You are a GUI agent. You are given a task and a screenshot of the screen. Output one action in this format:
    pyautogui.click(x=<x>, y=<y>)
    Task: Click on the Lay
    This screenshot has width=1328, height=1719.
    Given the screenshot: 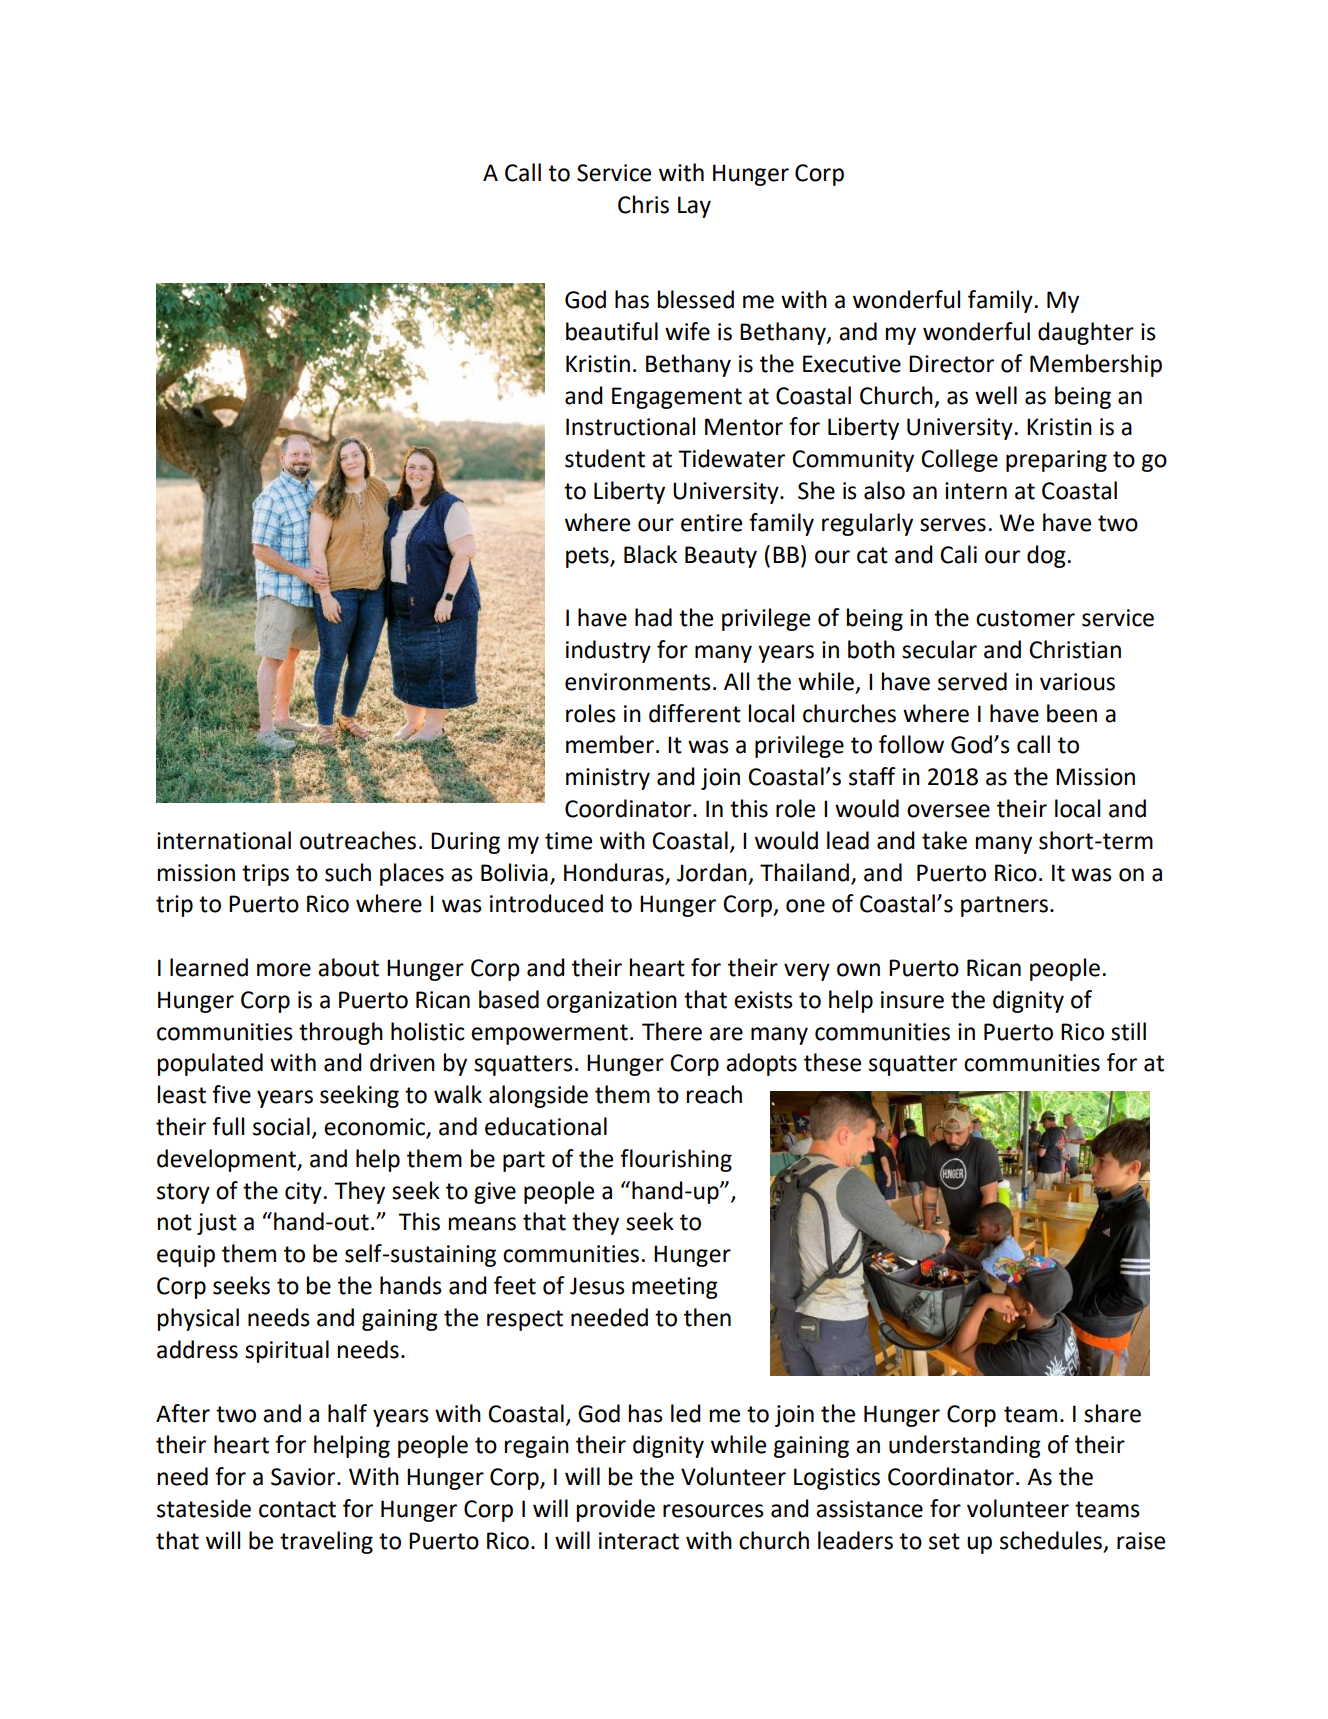 What is the action you would take?
    pyautogui.click(x=694, y=207)
